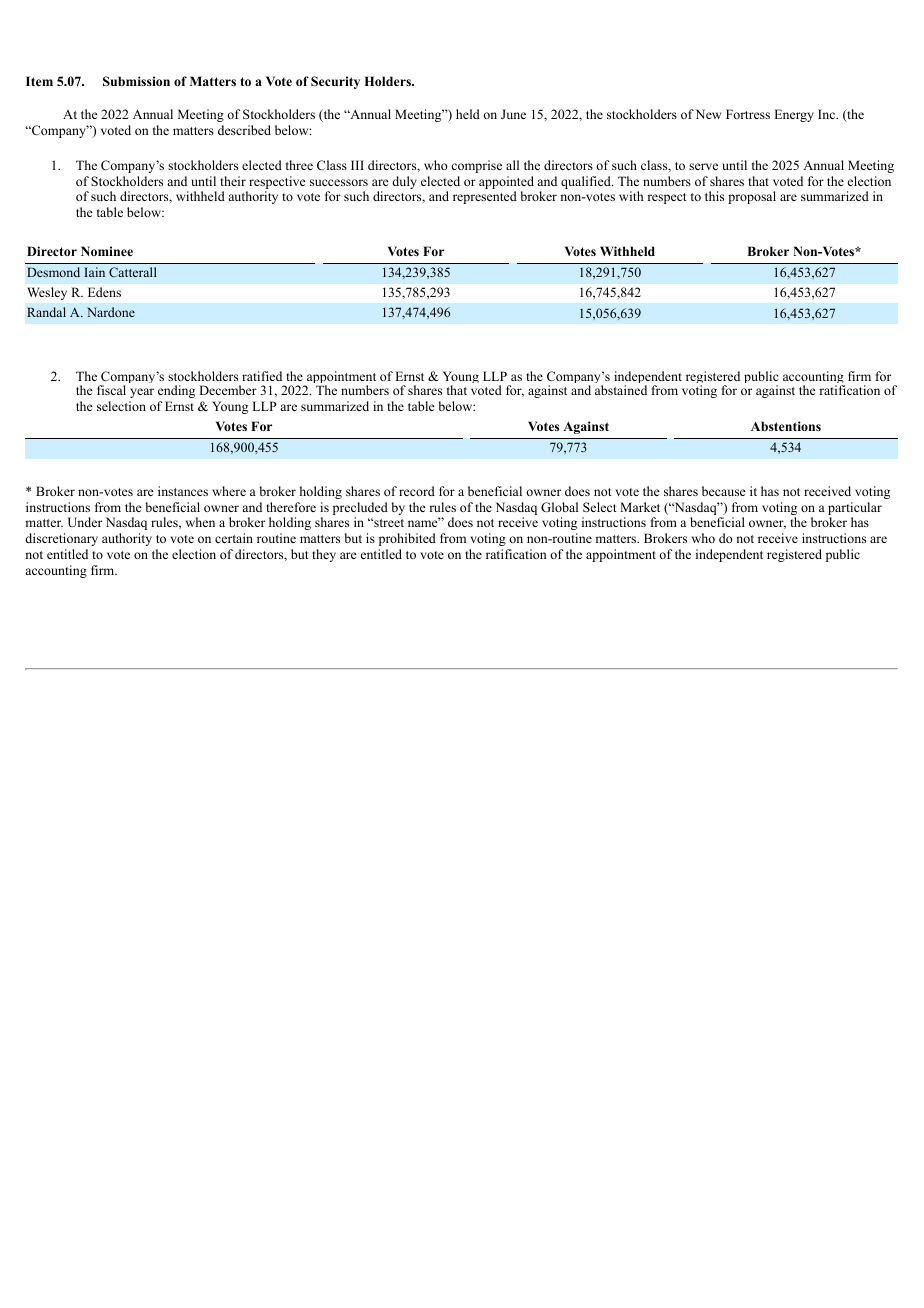 The width and height of the screenshot is (924, 1308). What do you see at coordinates (621, 390) in the screenshot?
I see `abstained` at bounding box center [621, 390].
